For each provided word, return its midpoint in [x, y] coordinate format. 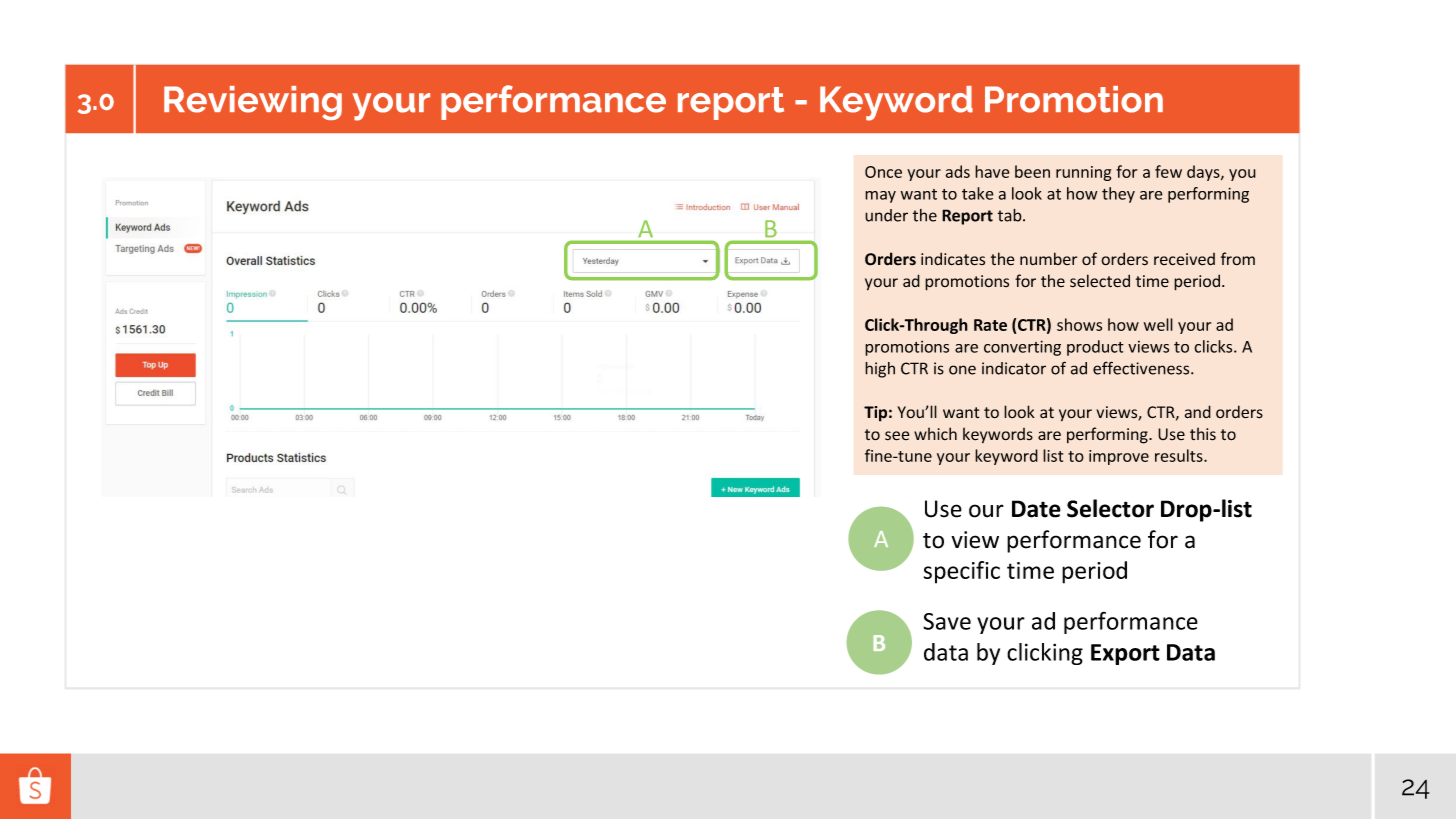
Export [1125, 654]
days [1204, 173]
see [897, 436]
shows [1079, 324]
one [962, 370]
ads [957, 171]
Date [1036, 509]
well [1158, 324]
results [1180, 455]
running [1083, 173]
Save [947, 621]
